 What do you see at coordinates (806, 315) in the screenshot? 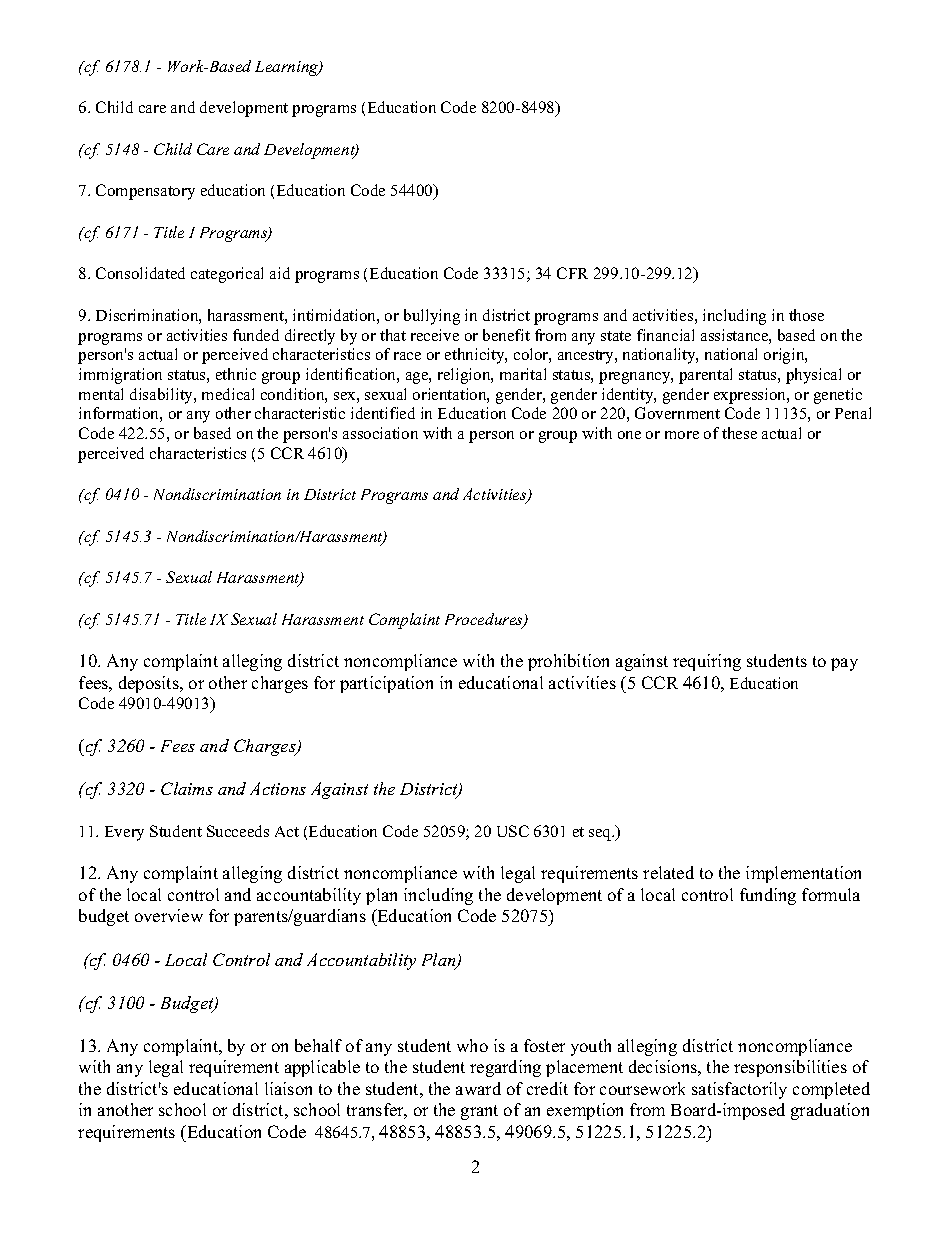
I see `those` at bounding box center [806, 315].
